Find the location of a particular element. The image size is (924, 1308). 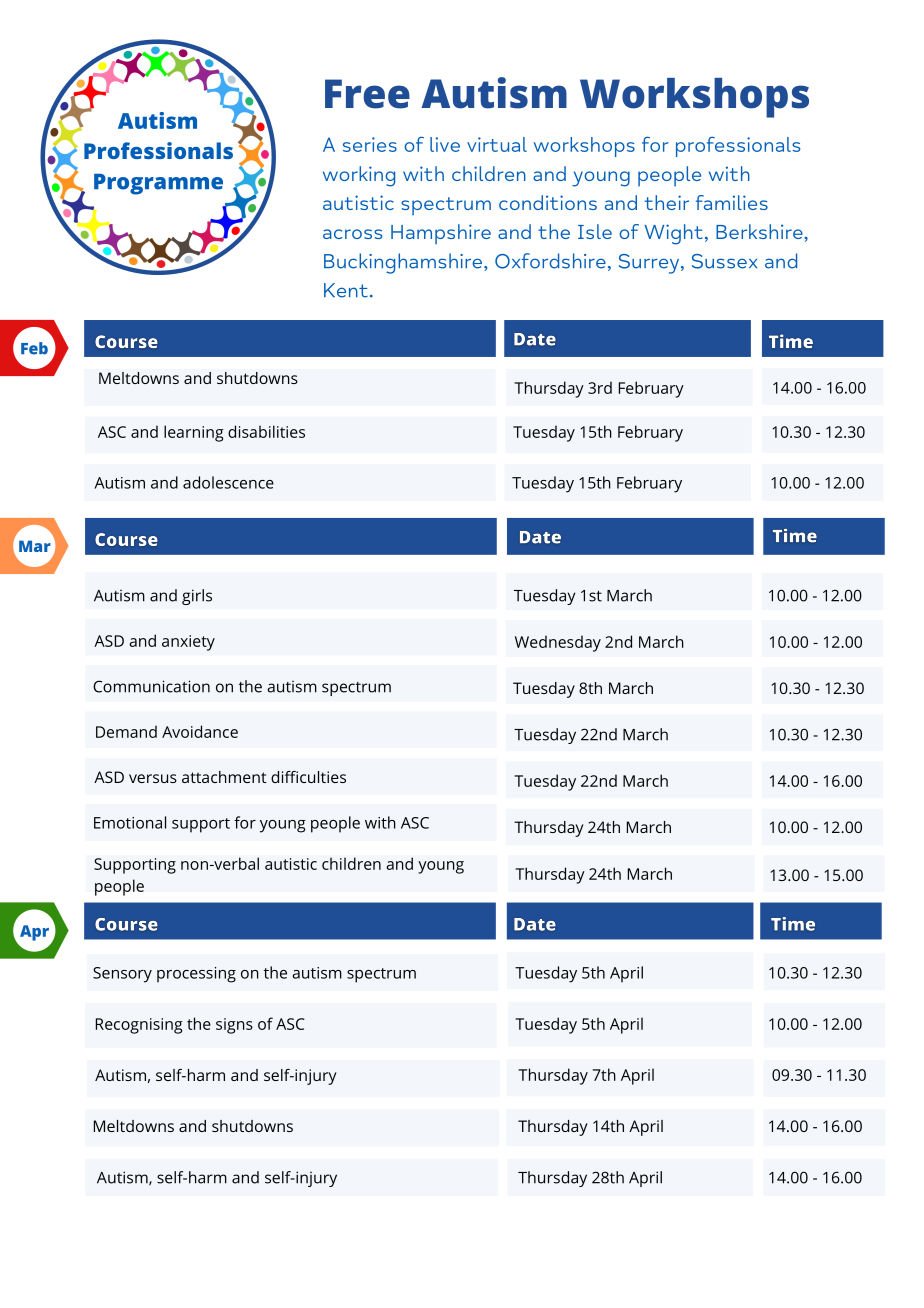

difficulties is located at coordinates (308, 777).
